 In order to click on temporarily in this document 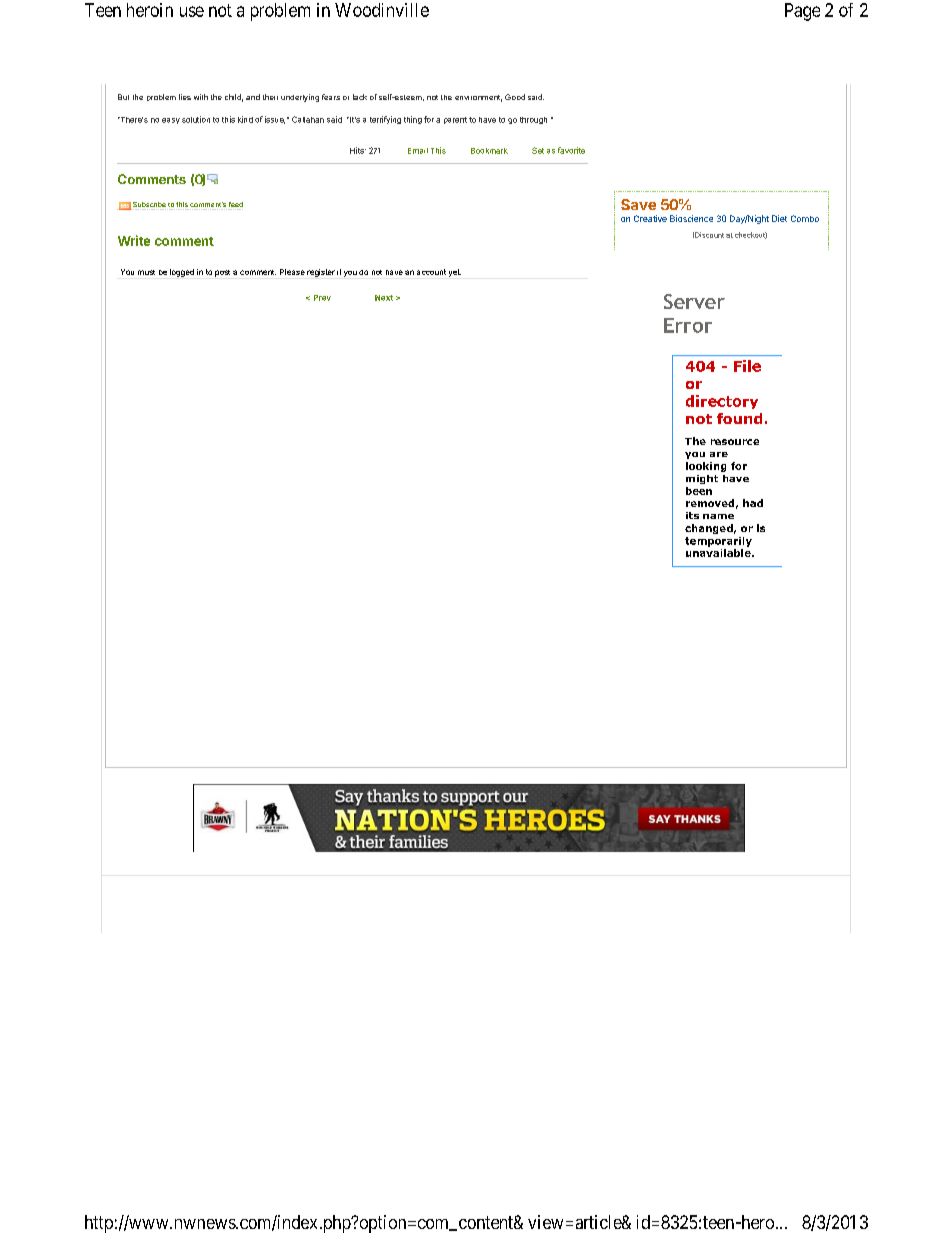, I will do `click(718, 542)`.
